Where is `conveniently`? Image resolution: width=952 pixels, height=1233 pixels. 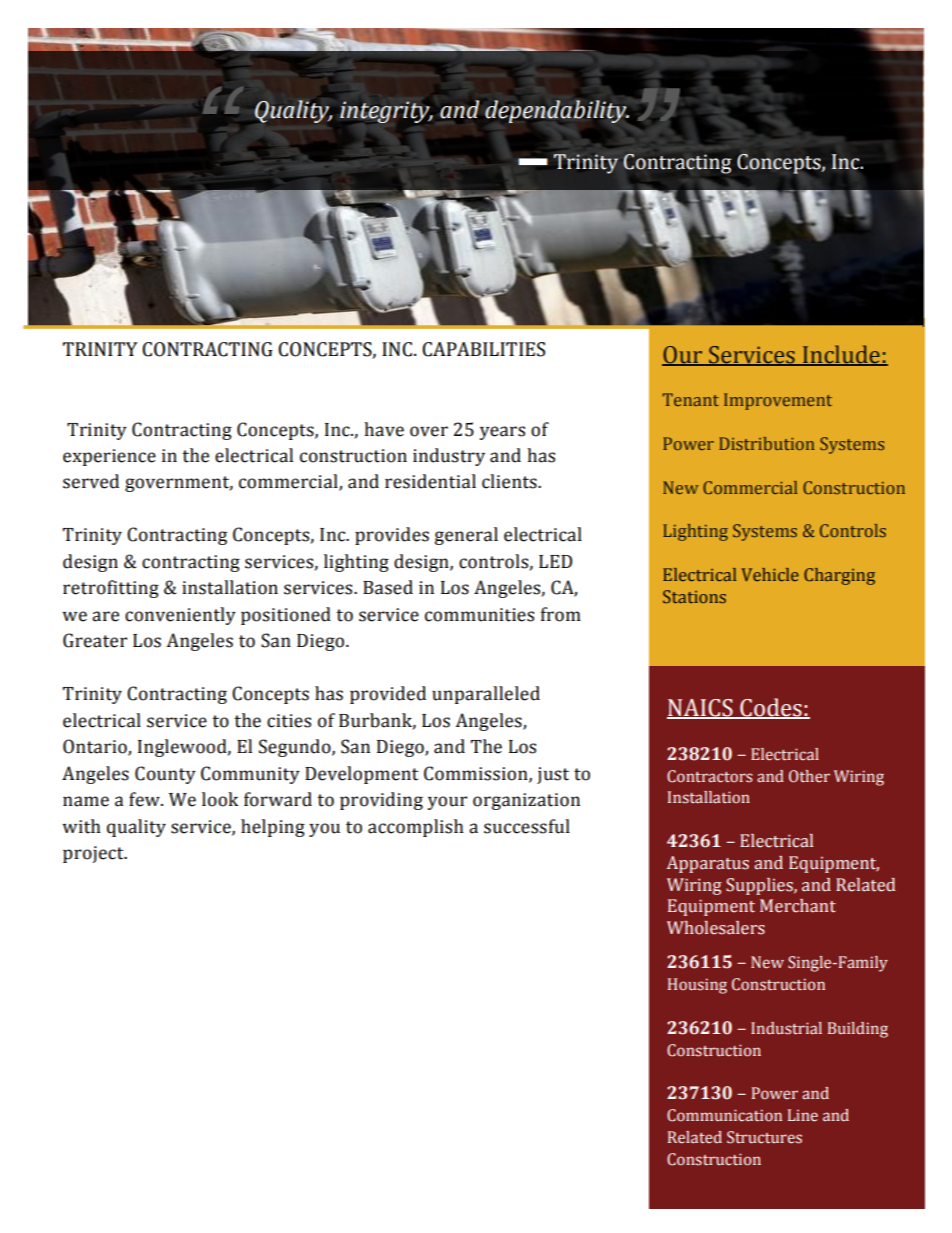 conveniently is located at coordinates (180, 616).
